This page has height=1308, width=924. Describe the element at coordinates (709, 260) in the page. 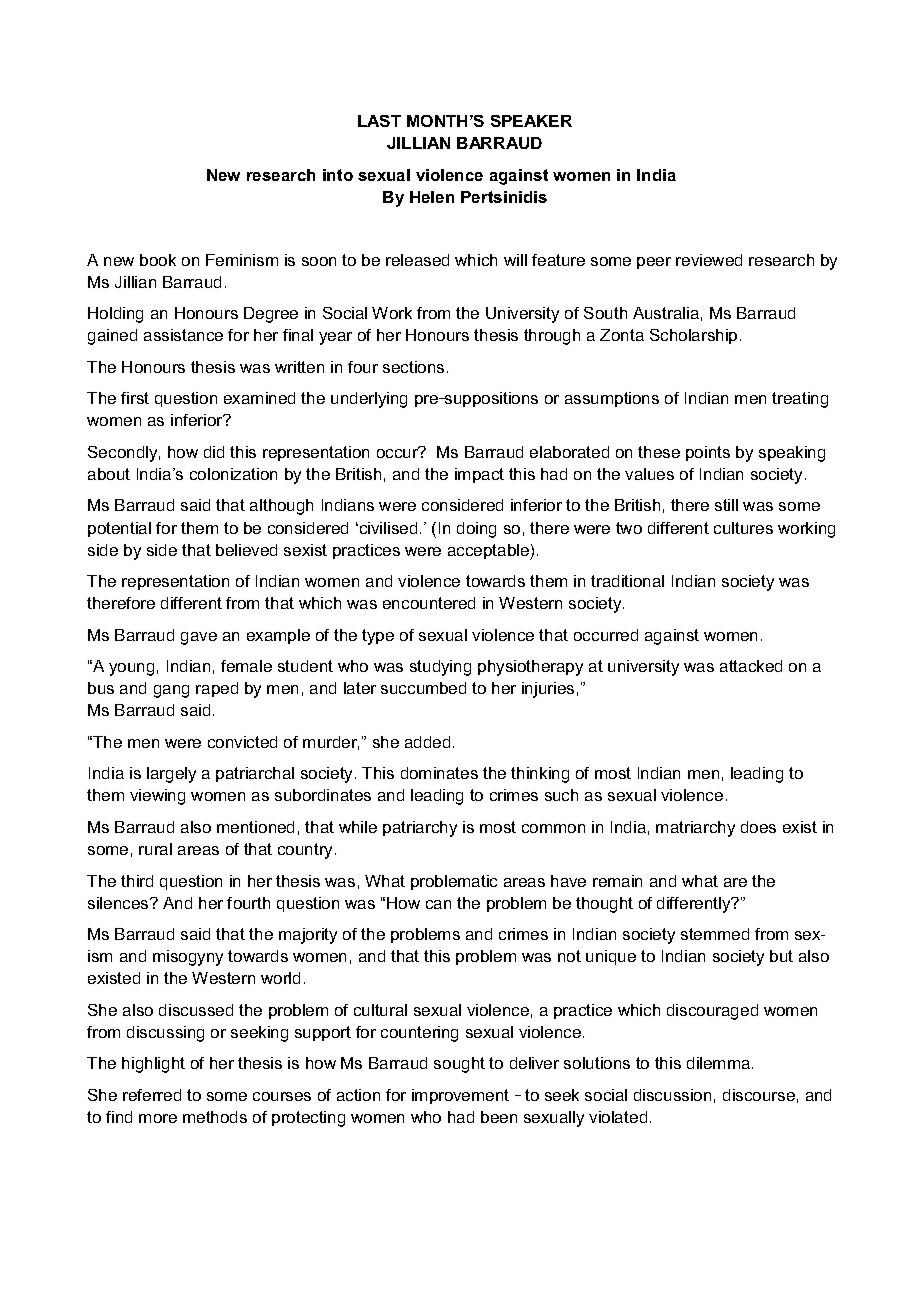

I see `reviewed` at that location.
